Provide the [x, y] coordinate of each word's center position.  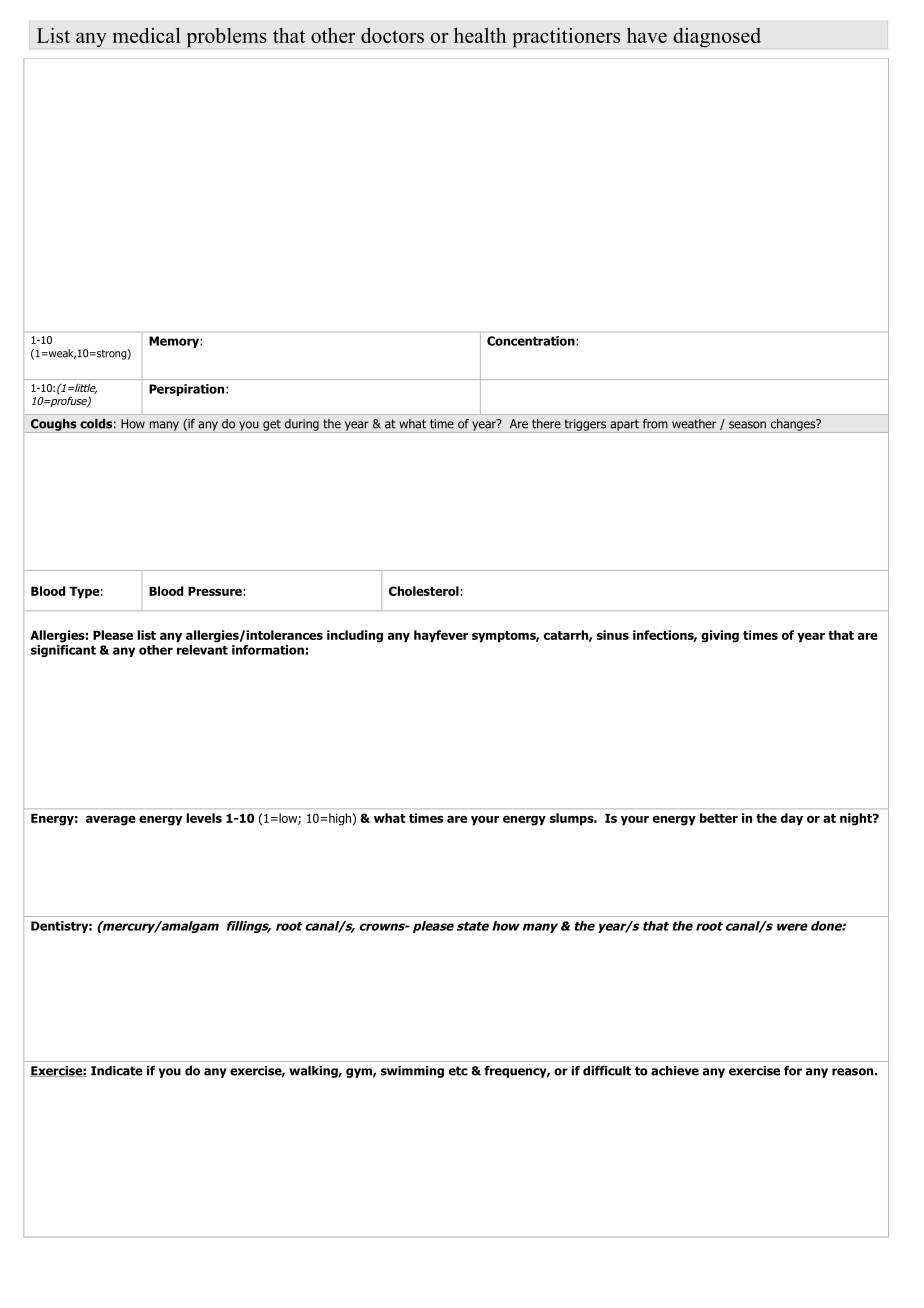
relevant [202, 650]
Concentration [532, 341]
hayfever [441, 636]
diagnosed [717, 38]
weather [694, 424]
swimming [412, 1072]
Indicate [117, 1071]
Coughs [54, 426]
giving [720, 636]
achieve [675, 1071]
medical [147, 35]
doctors [392, 35]
